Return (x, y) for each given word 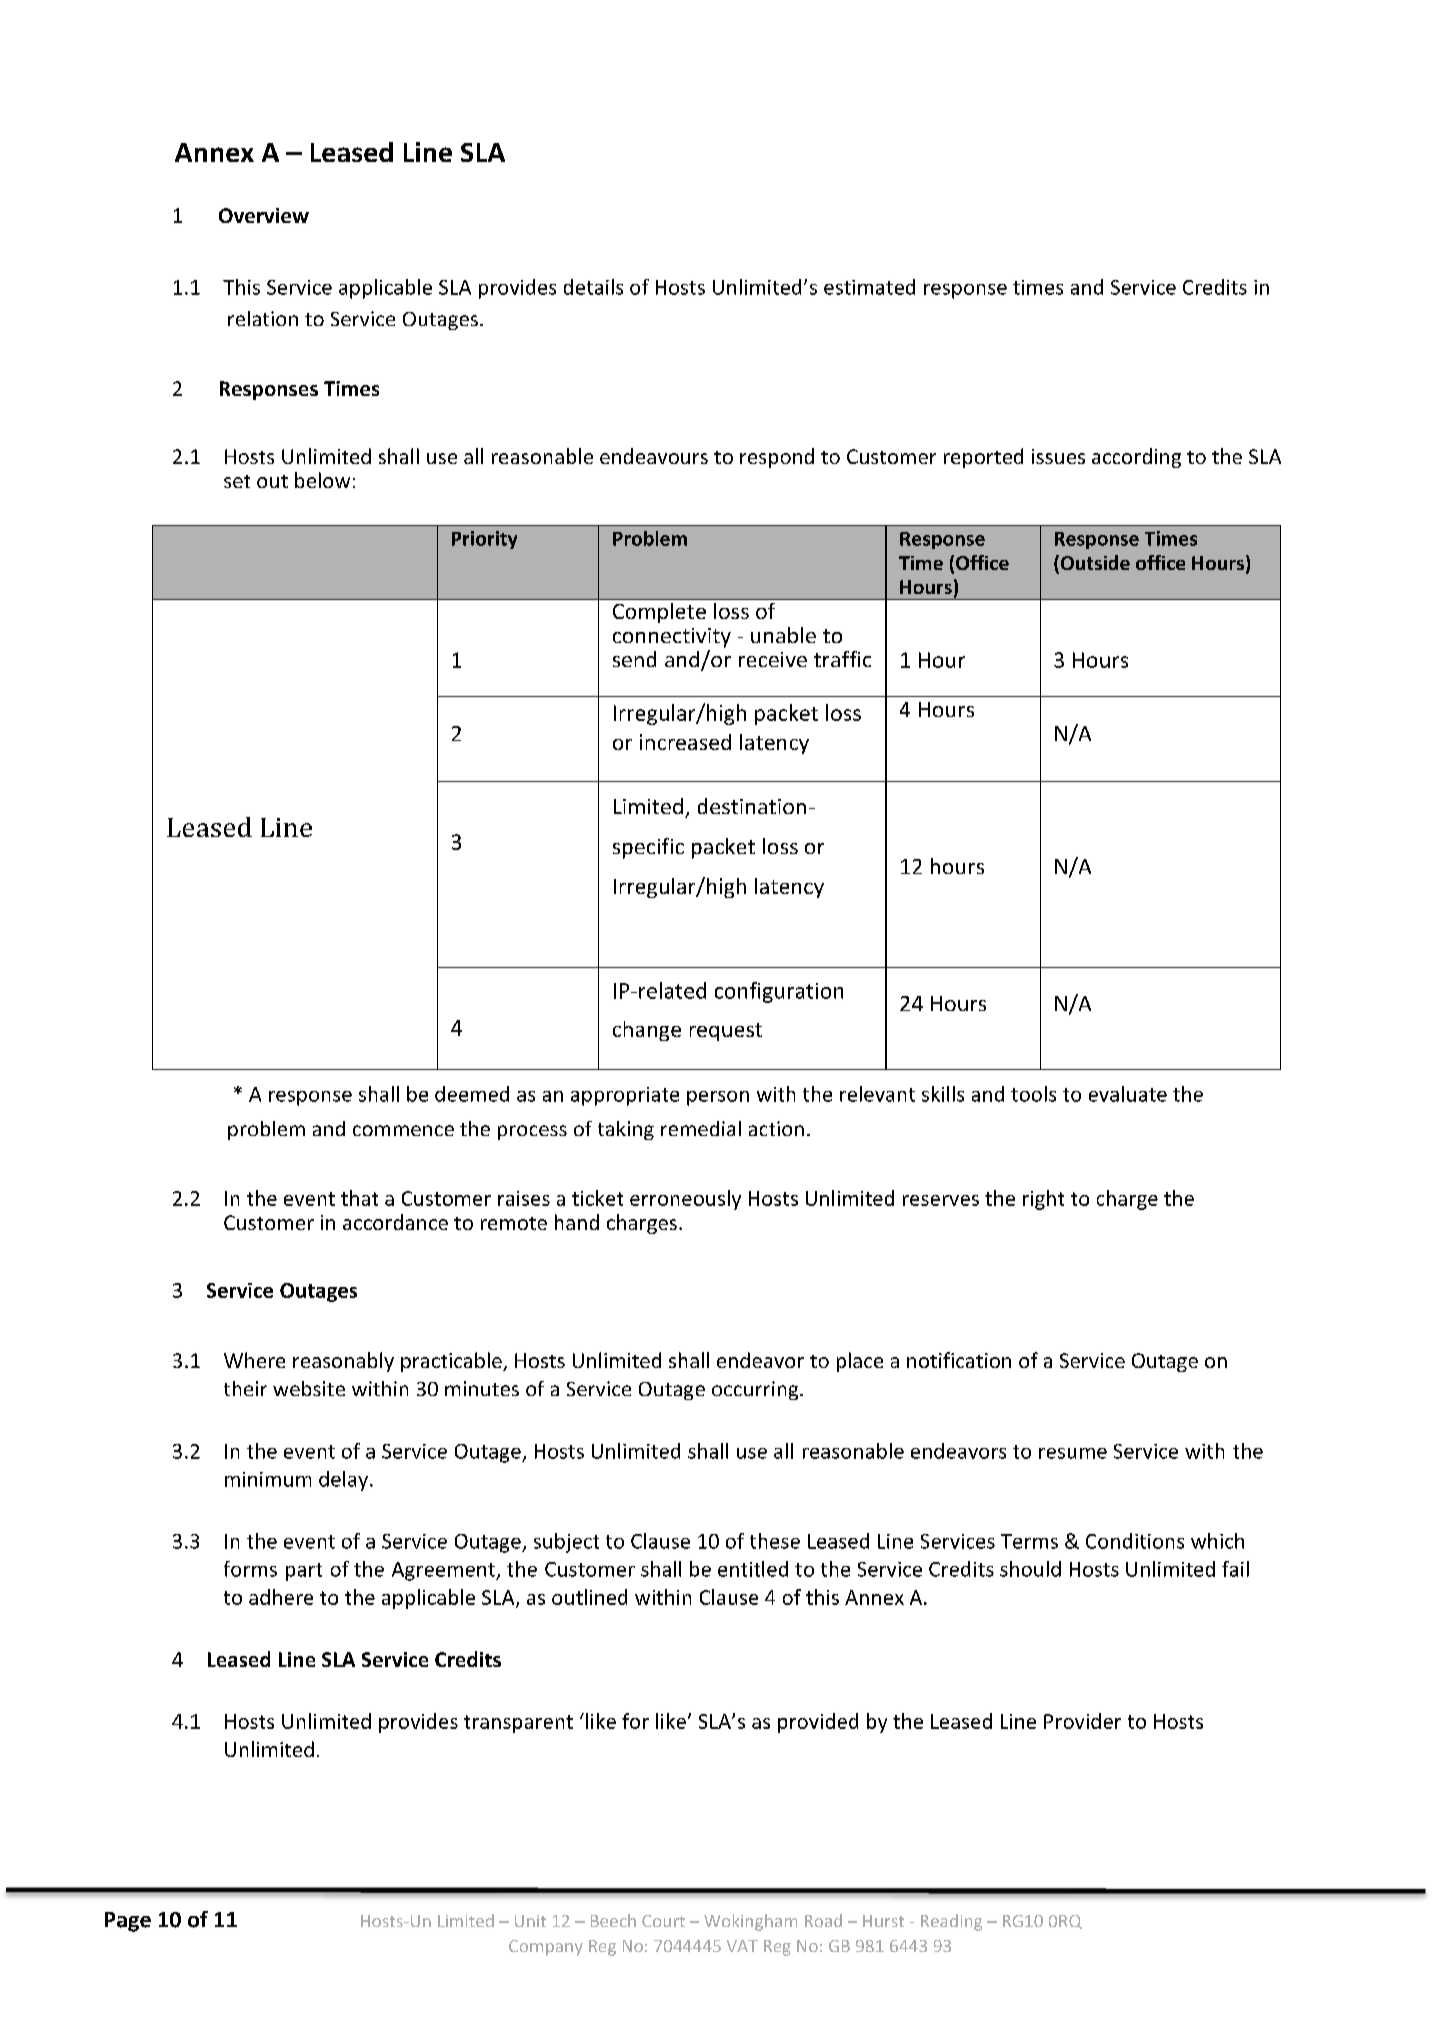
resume (1073, 1453)
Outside (1094, 564)
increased (685, 742)
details (593, 287)
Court (663, 1921)
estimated (869, 287)
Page (128, 1922)
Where (254, 1360)
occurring (756, 1390)
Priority (484, 540)
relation (263, 318)
